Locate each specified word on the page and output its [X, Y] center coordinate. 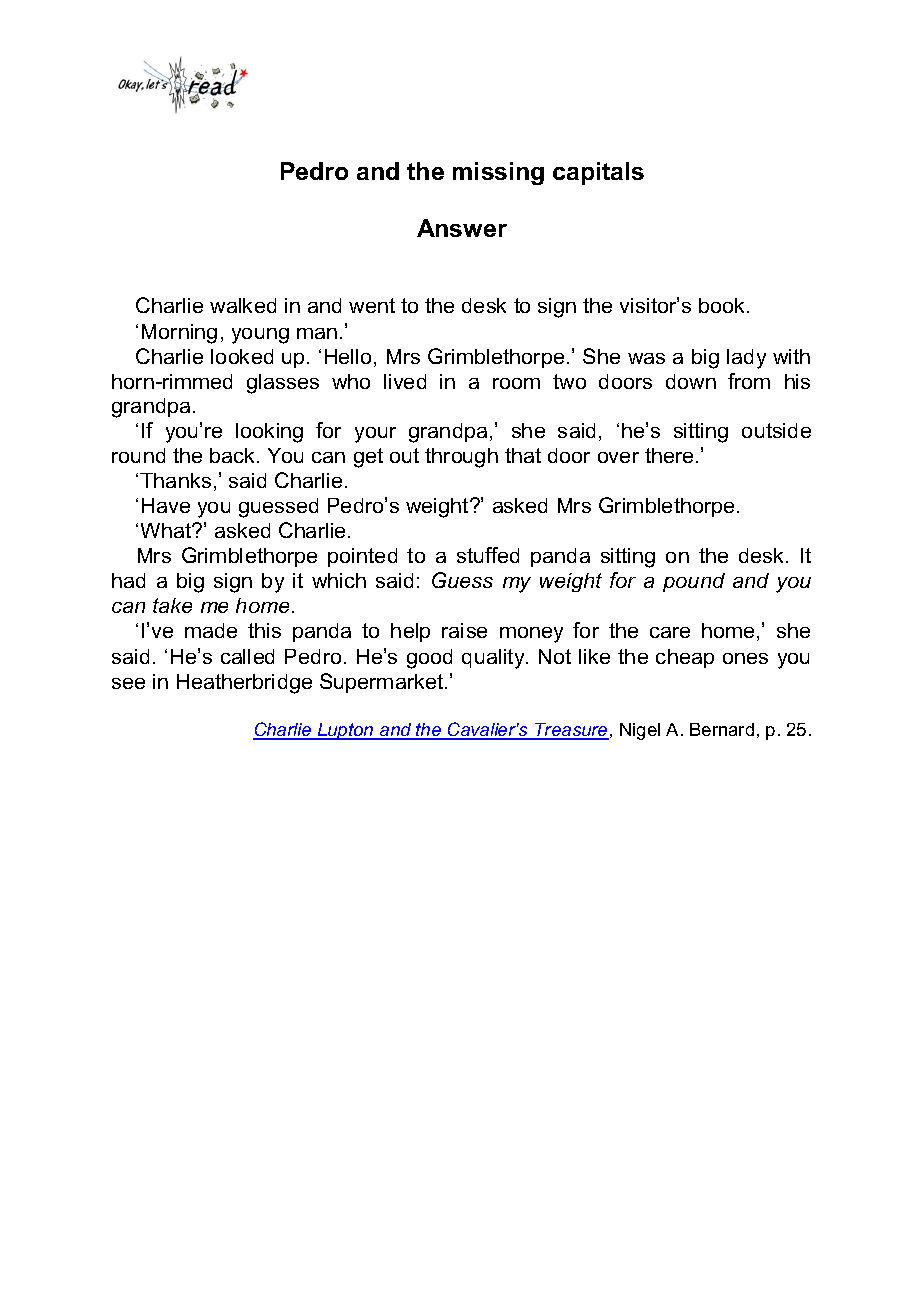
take [172, 605]
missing [498, 173]
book [723, 305]
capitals [598, 173]
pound [694, 582]
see [128, 683]
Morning [179, 334]
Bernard [722, 729]
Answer [462, 228]
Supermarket [383, 683]
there [669, 455]
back [234, 455]
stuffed [488, 555]
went [372, 305]
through [461, 458]
